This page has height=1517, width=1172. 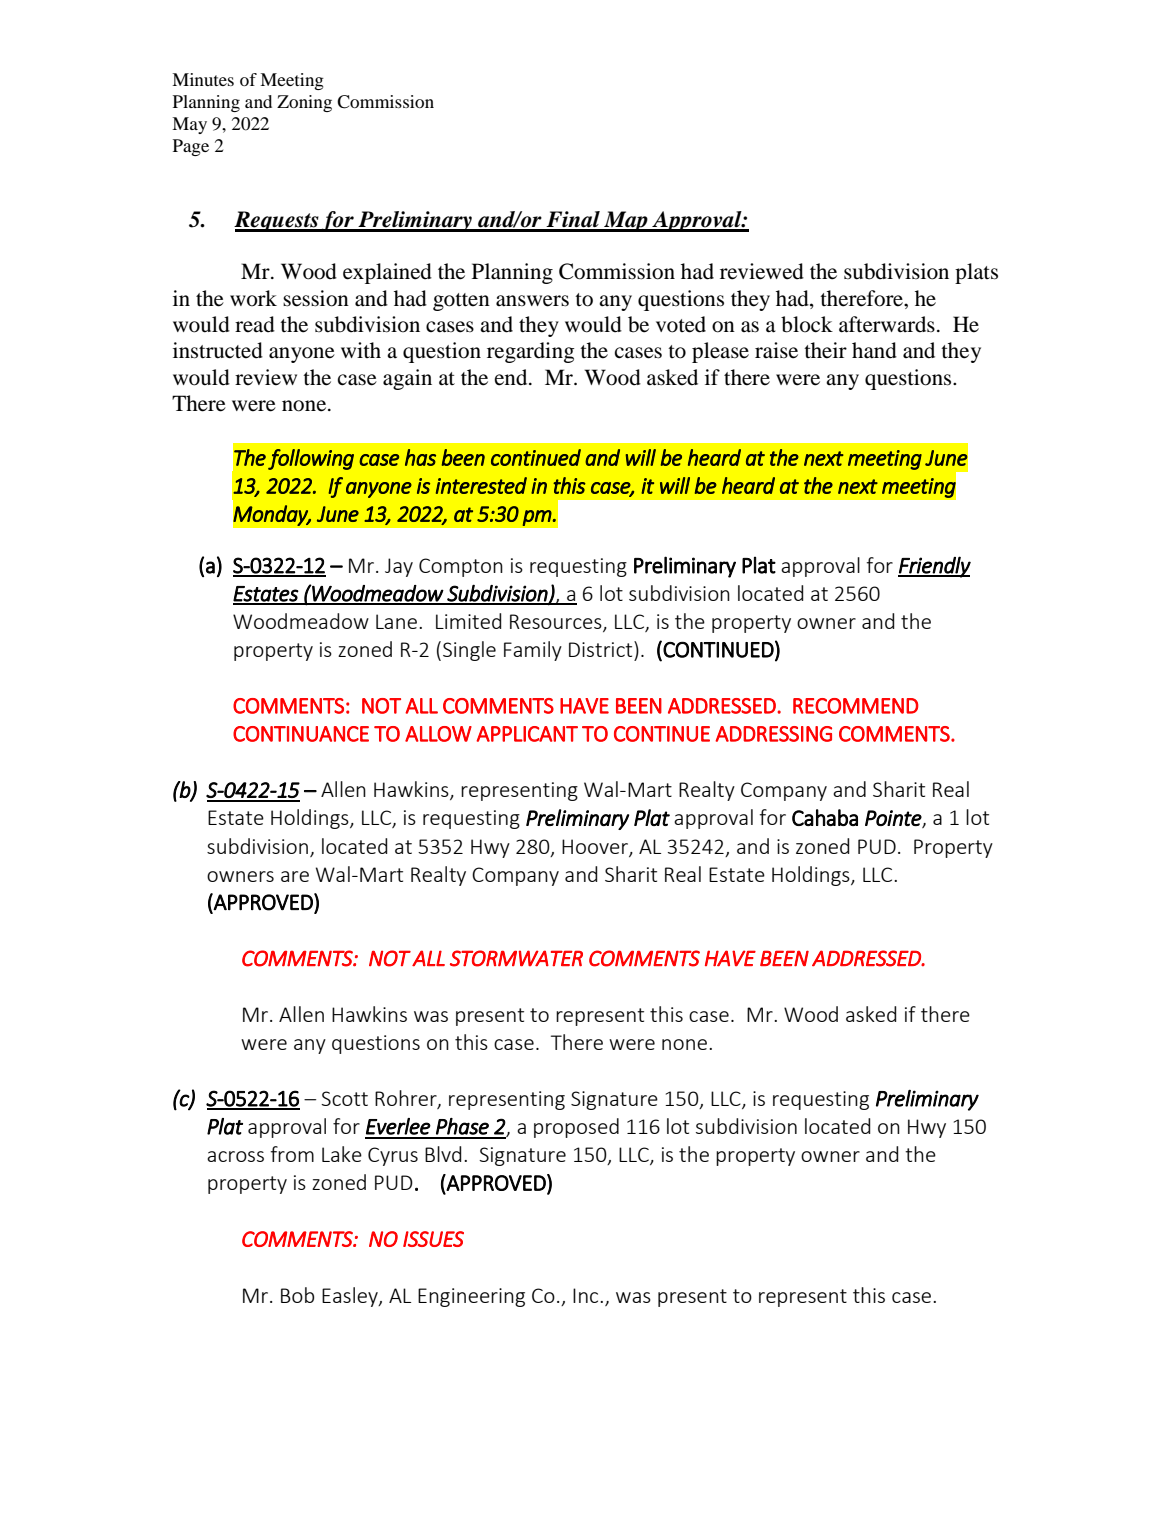 I want to click on Bob, so click(x=297, y=1295).
